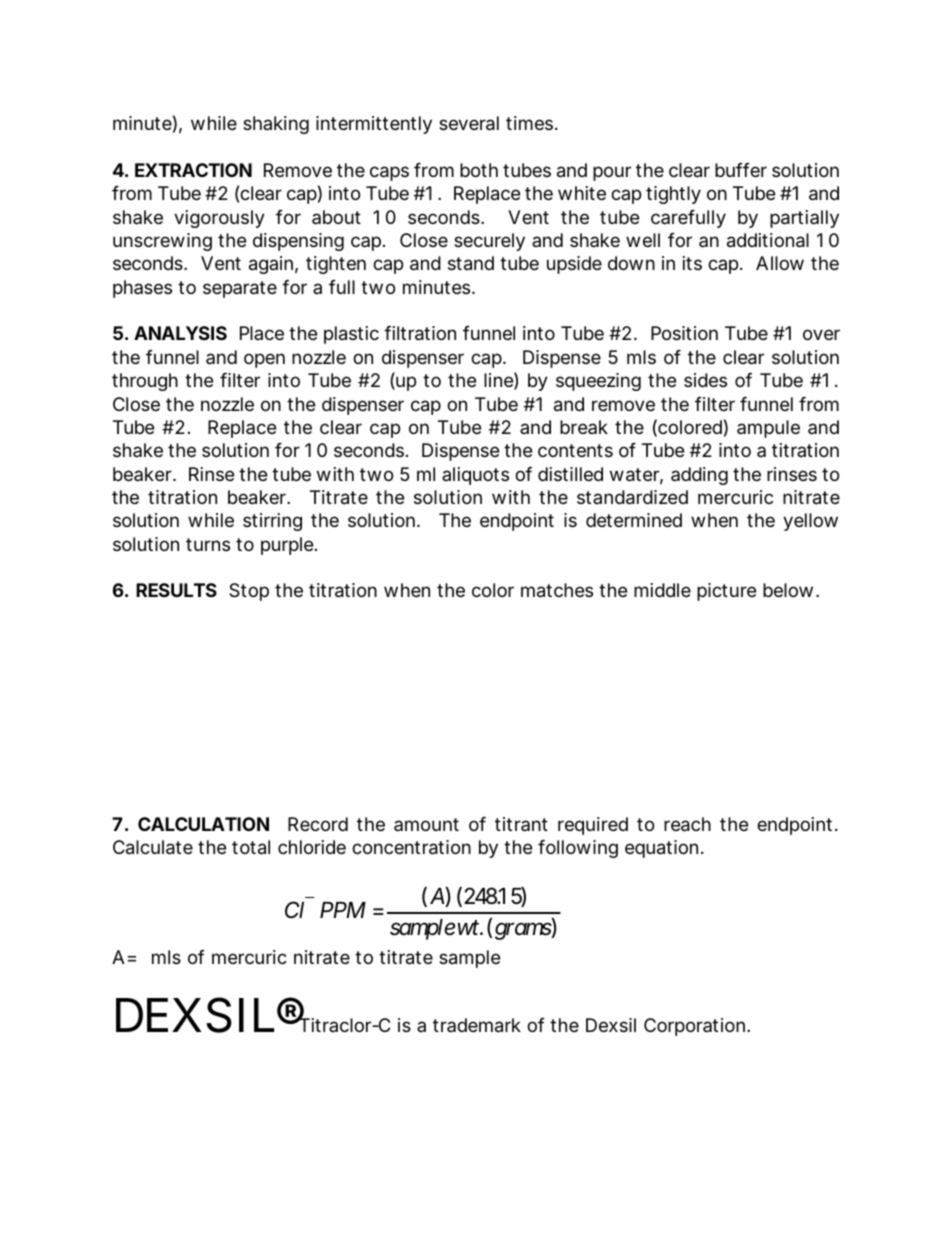 The height and width of the image is (1233, 952). I want to click on buffer, so click(741, 170).
